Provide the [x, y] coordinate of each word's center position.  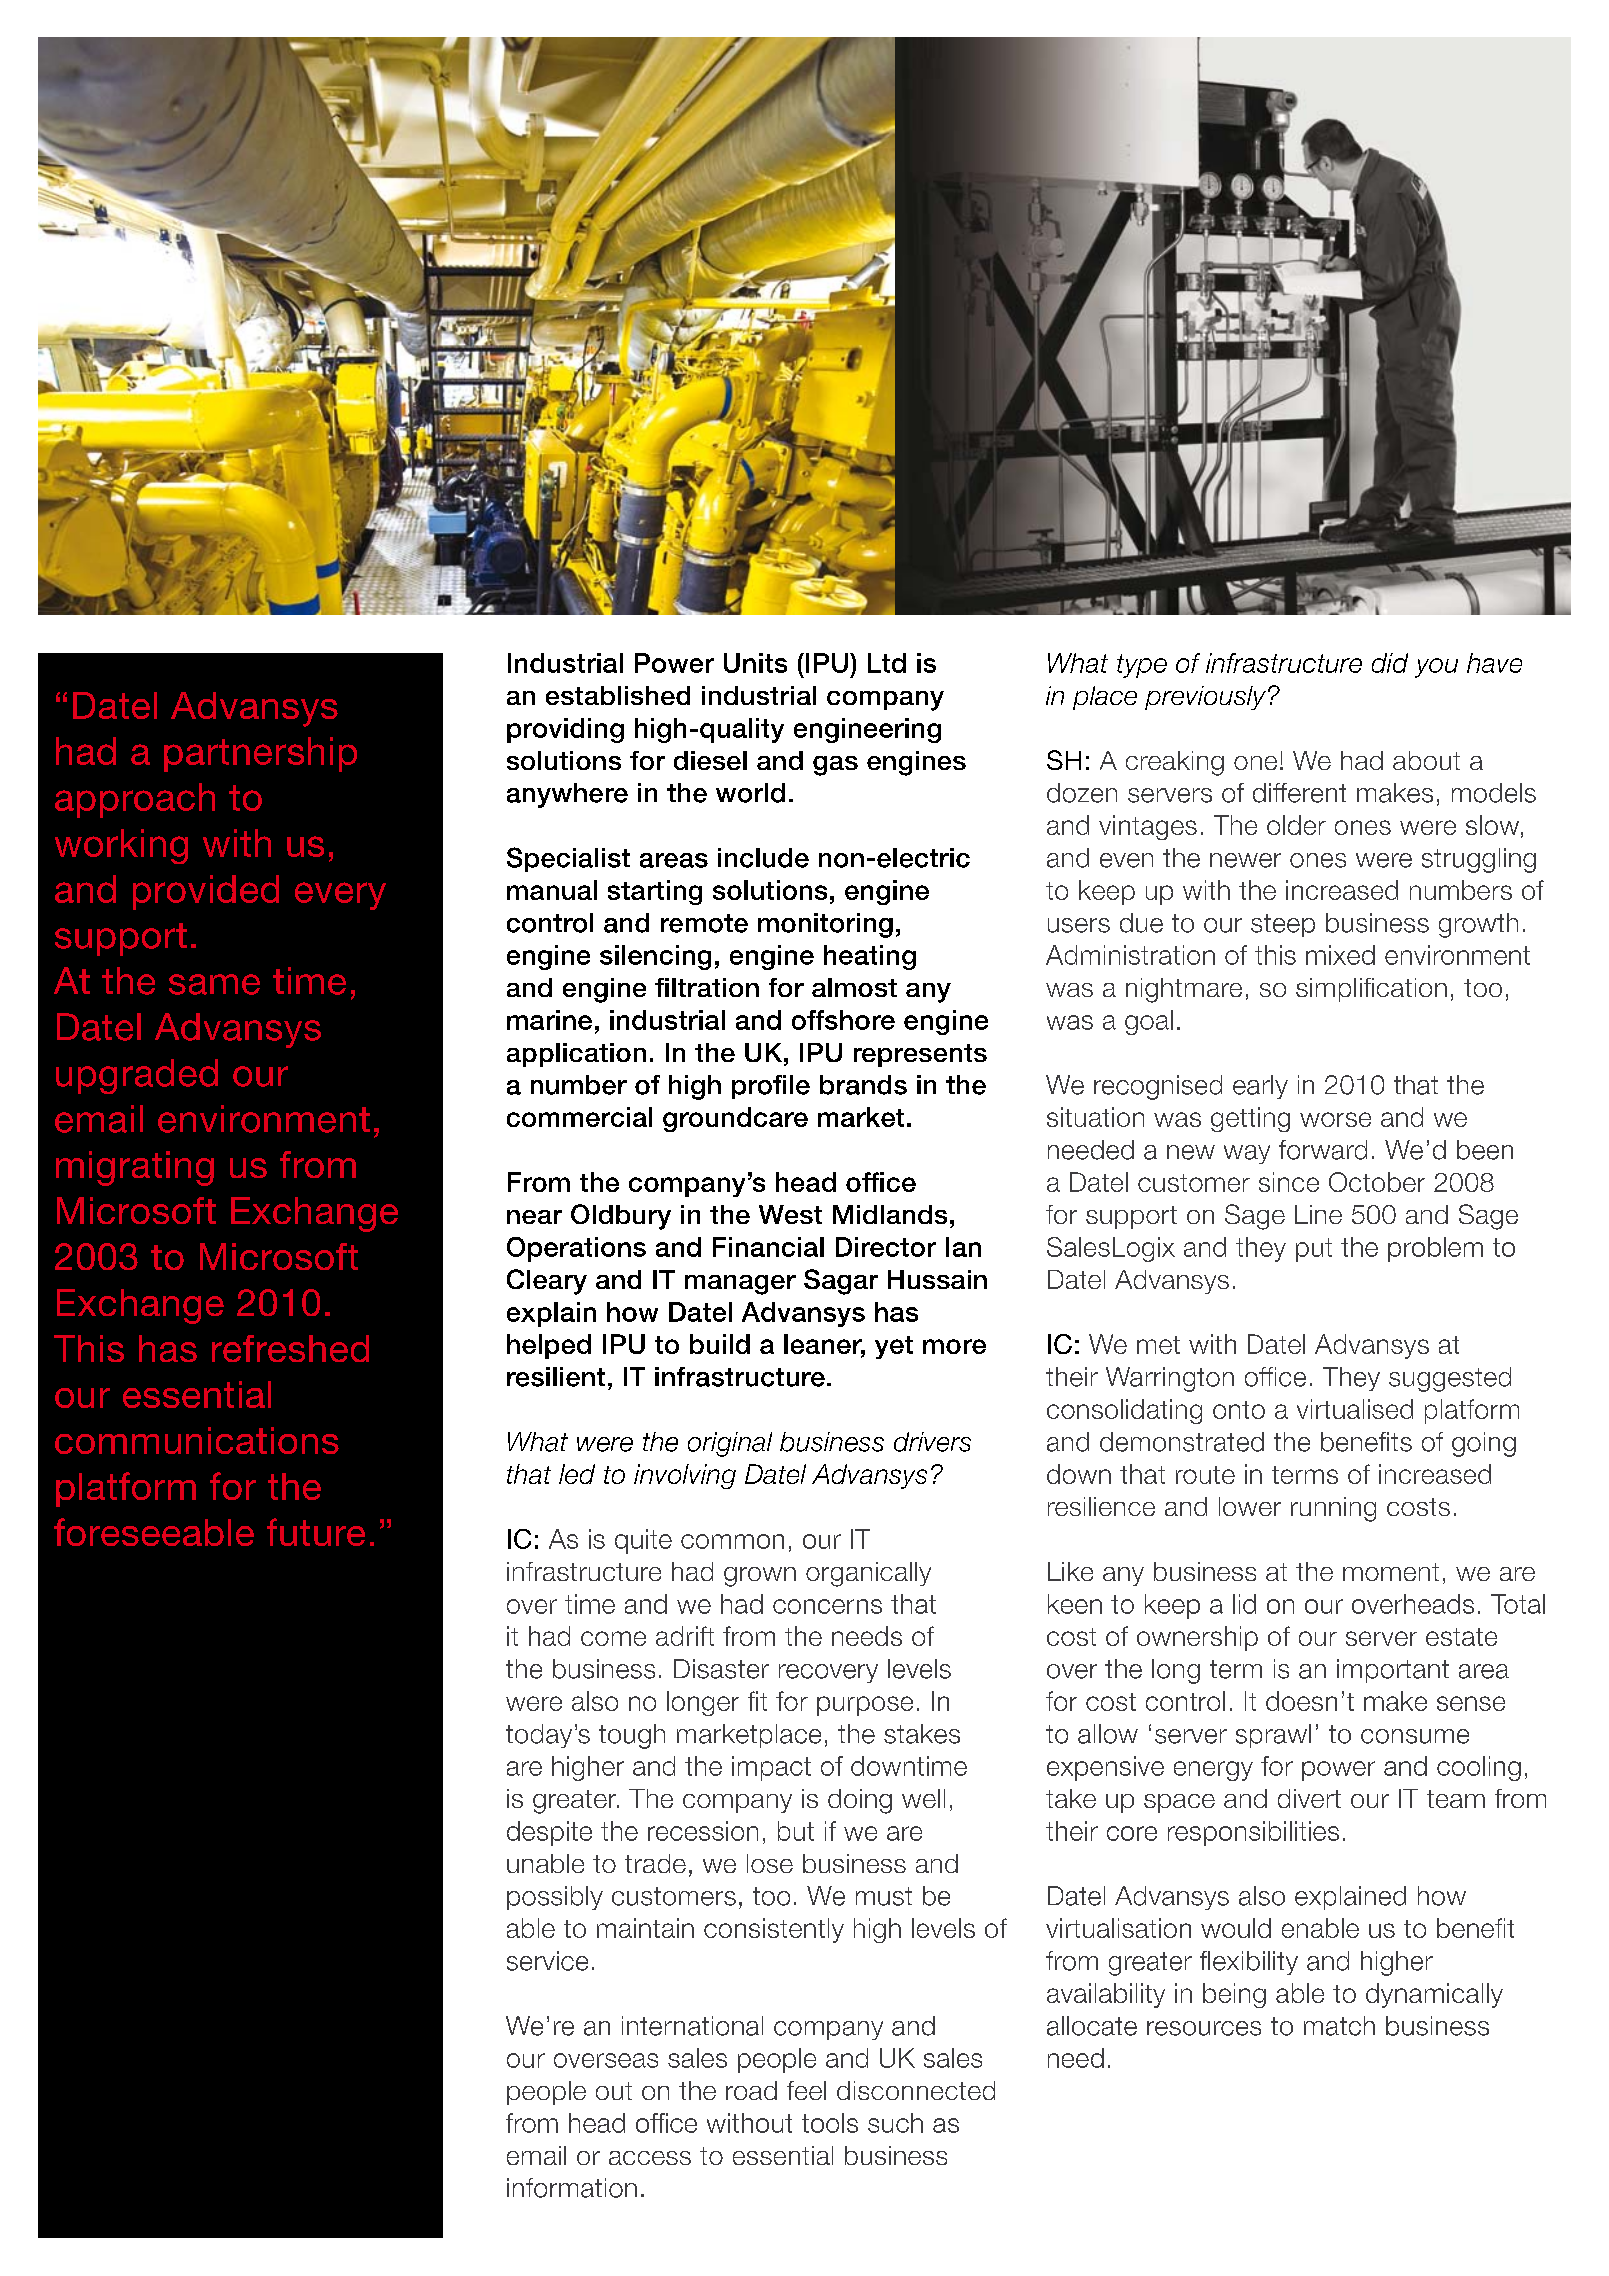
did [1390, 663]
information [572, 2188]
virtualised [1355, 1409]
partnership [260, 754]
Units [755, 663]
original [730, 1444]
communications [197, 1440]
